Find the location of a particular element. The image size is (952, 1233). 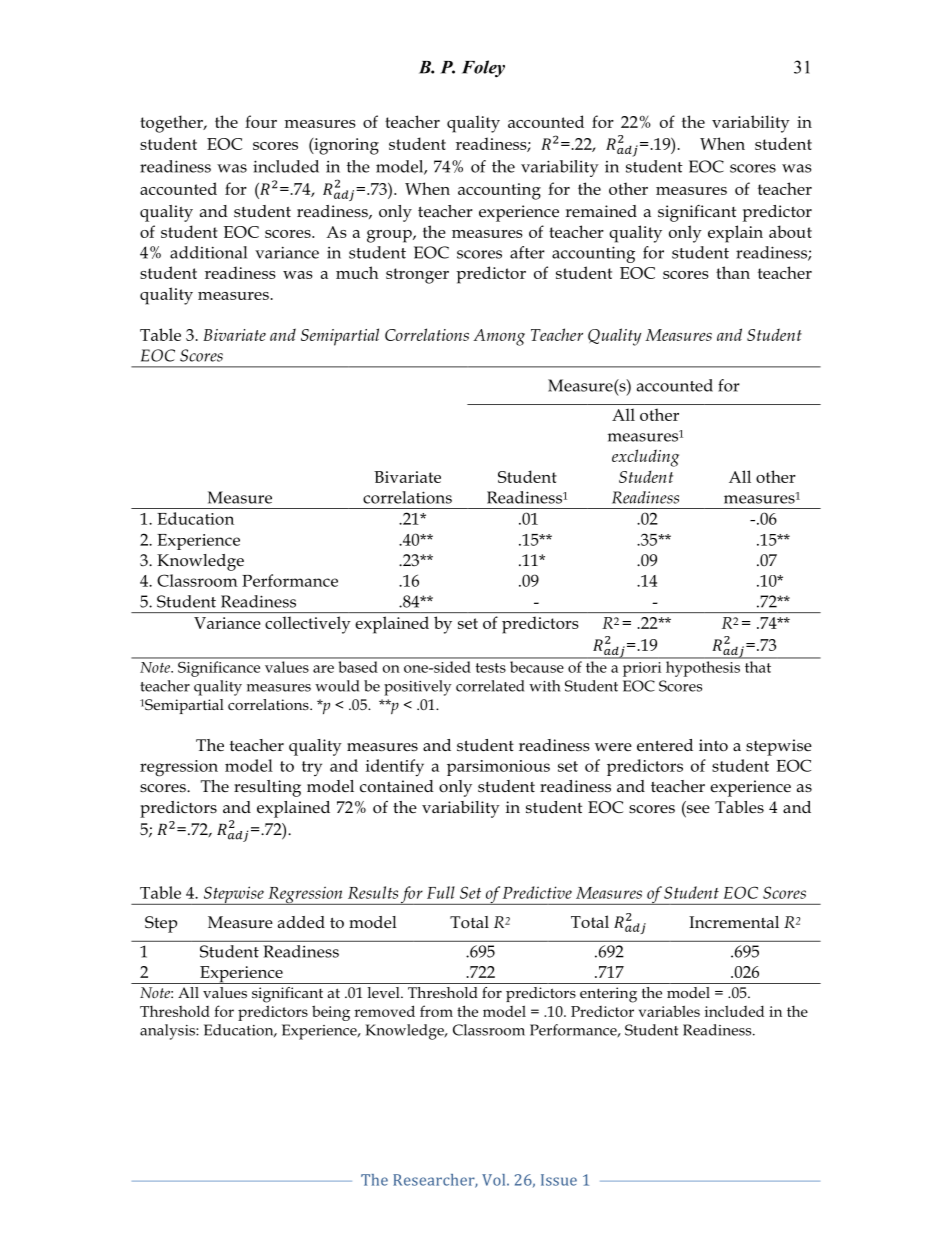

tests is located at coordinates (491, 668).
